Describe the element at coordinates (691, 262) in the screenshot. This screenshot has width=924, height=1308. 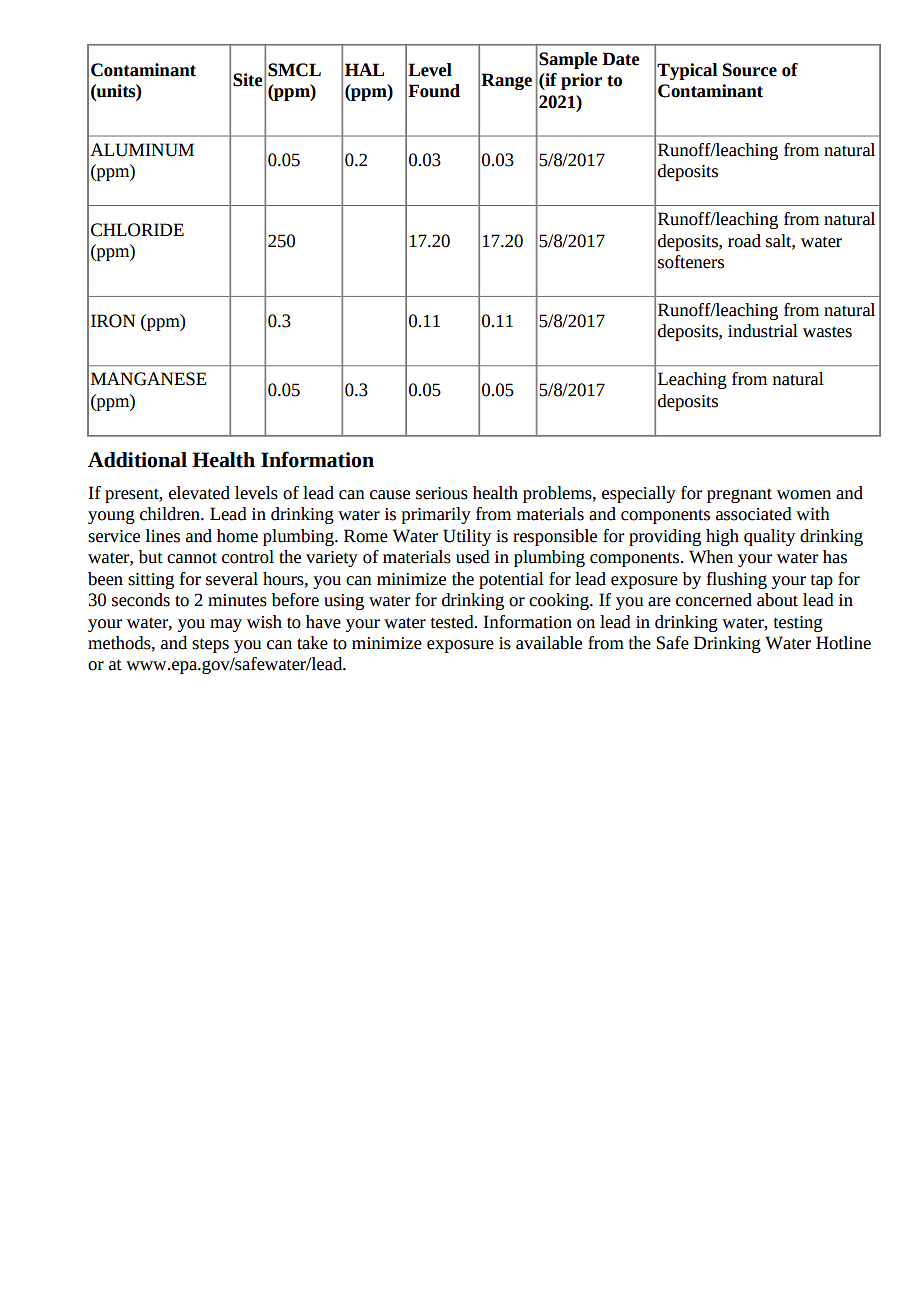
I see `softeners` at that location.
